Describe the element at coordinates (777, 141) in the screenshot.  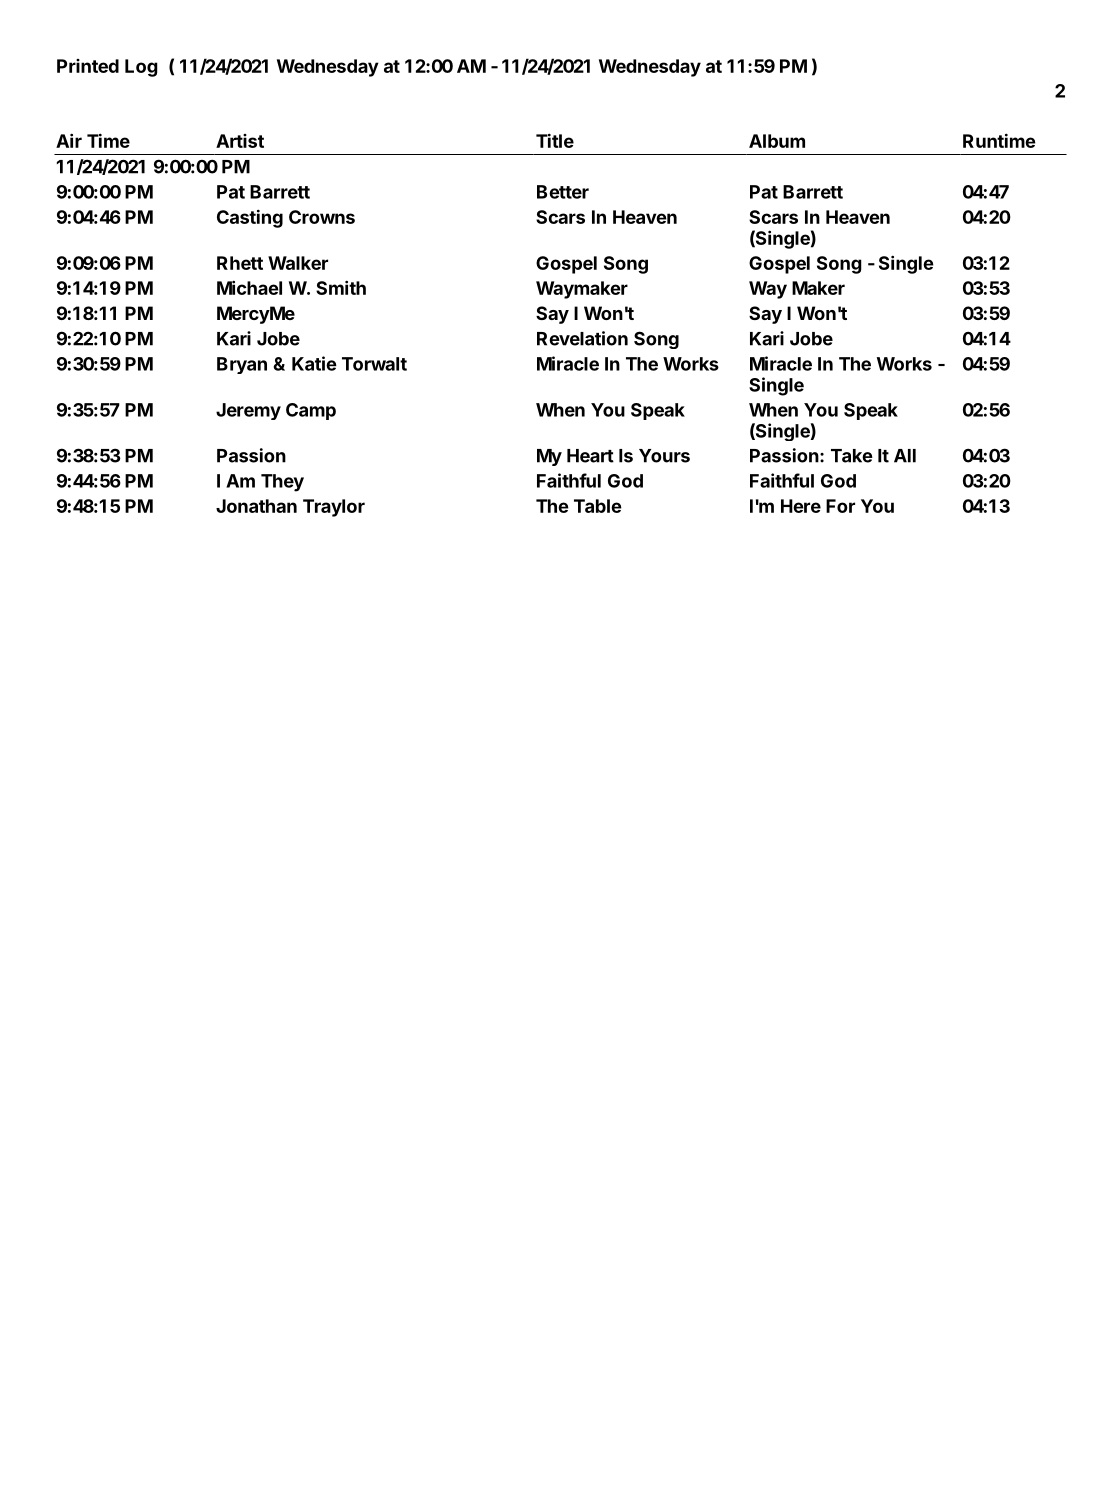
I see `Album` at that location.
